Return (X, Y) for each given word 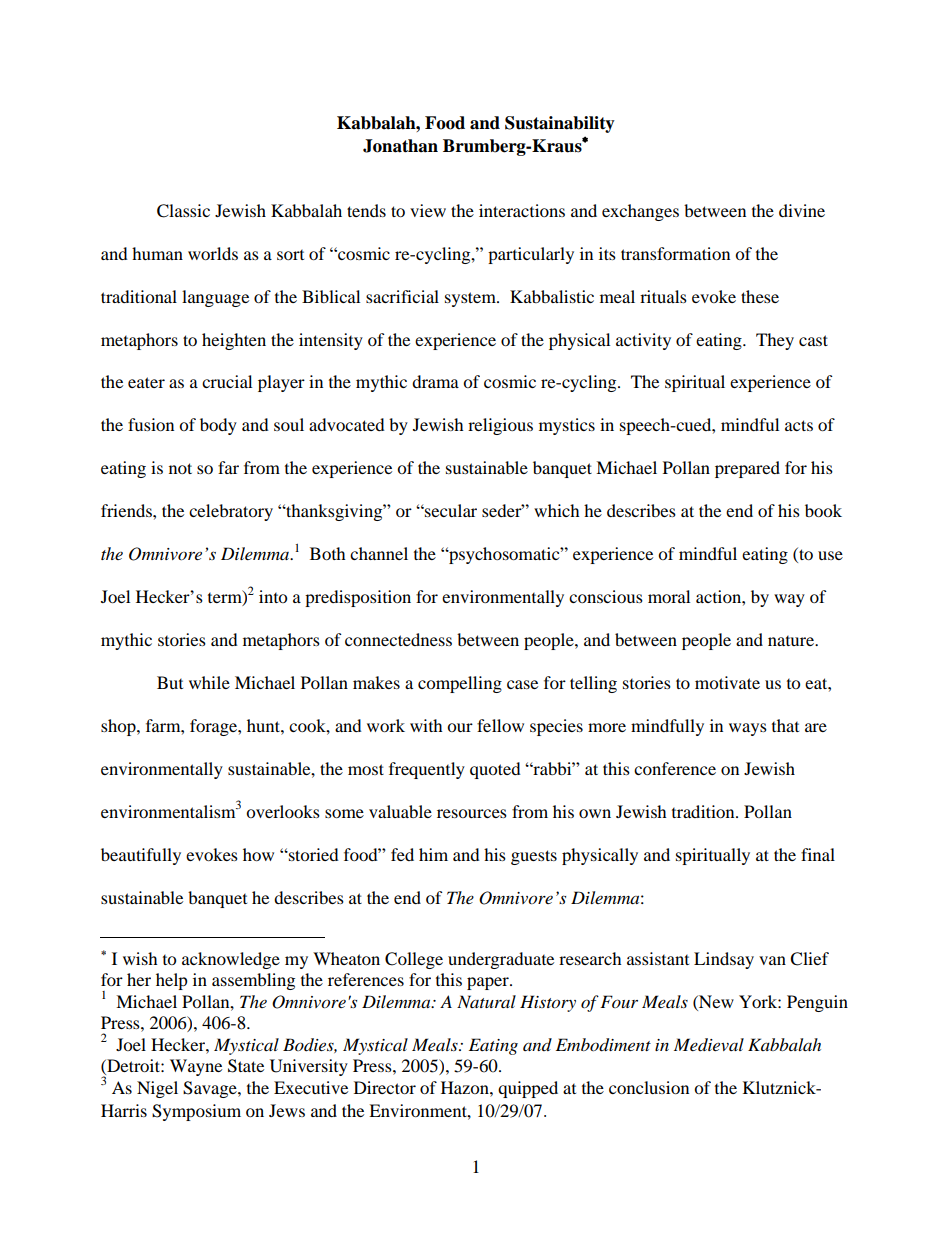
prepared (747, 469)
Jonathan (400, 146)
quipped (528, 1089)
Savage (211, 1089)
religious (500, 426)
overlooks (283, 811)
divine (802, 210)
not (180, 468)
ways (748, 729)
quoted (495, 770)
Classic (183, 211)
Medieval (709, 1045)
